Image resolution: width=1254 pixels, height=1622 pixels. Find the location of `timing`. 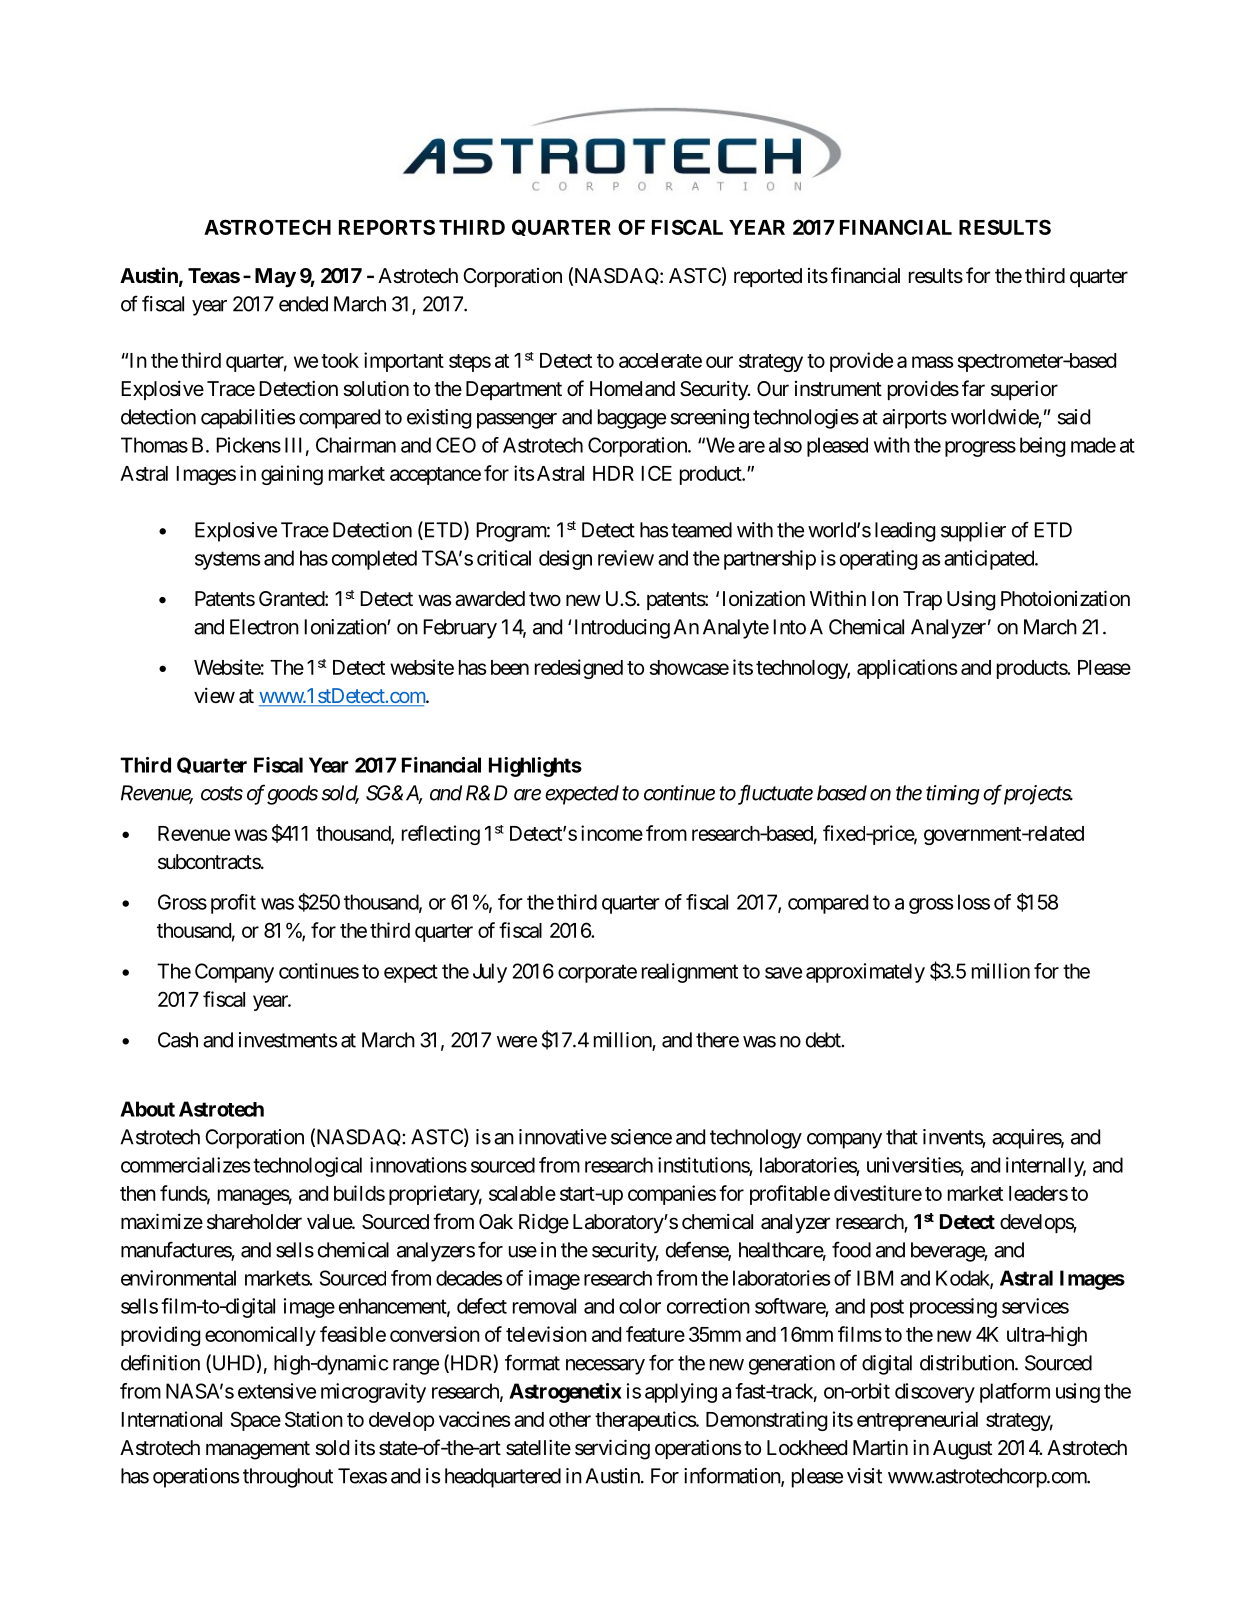

timing is located at coordinates (953, 795).
